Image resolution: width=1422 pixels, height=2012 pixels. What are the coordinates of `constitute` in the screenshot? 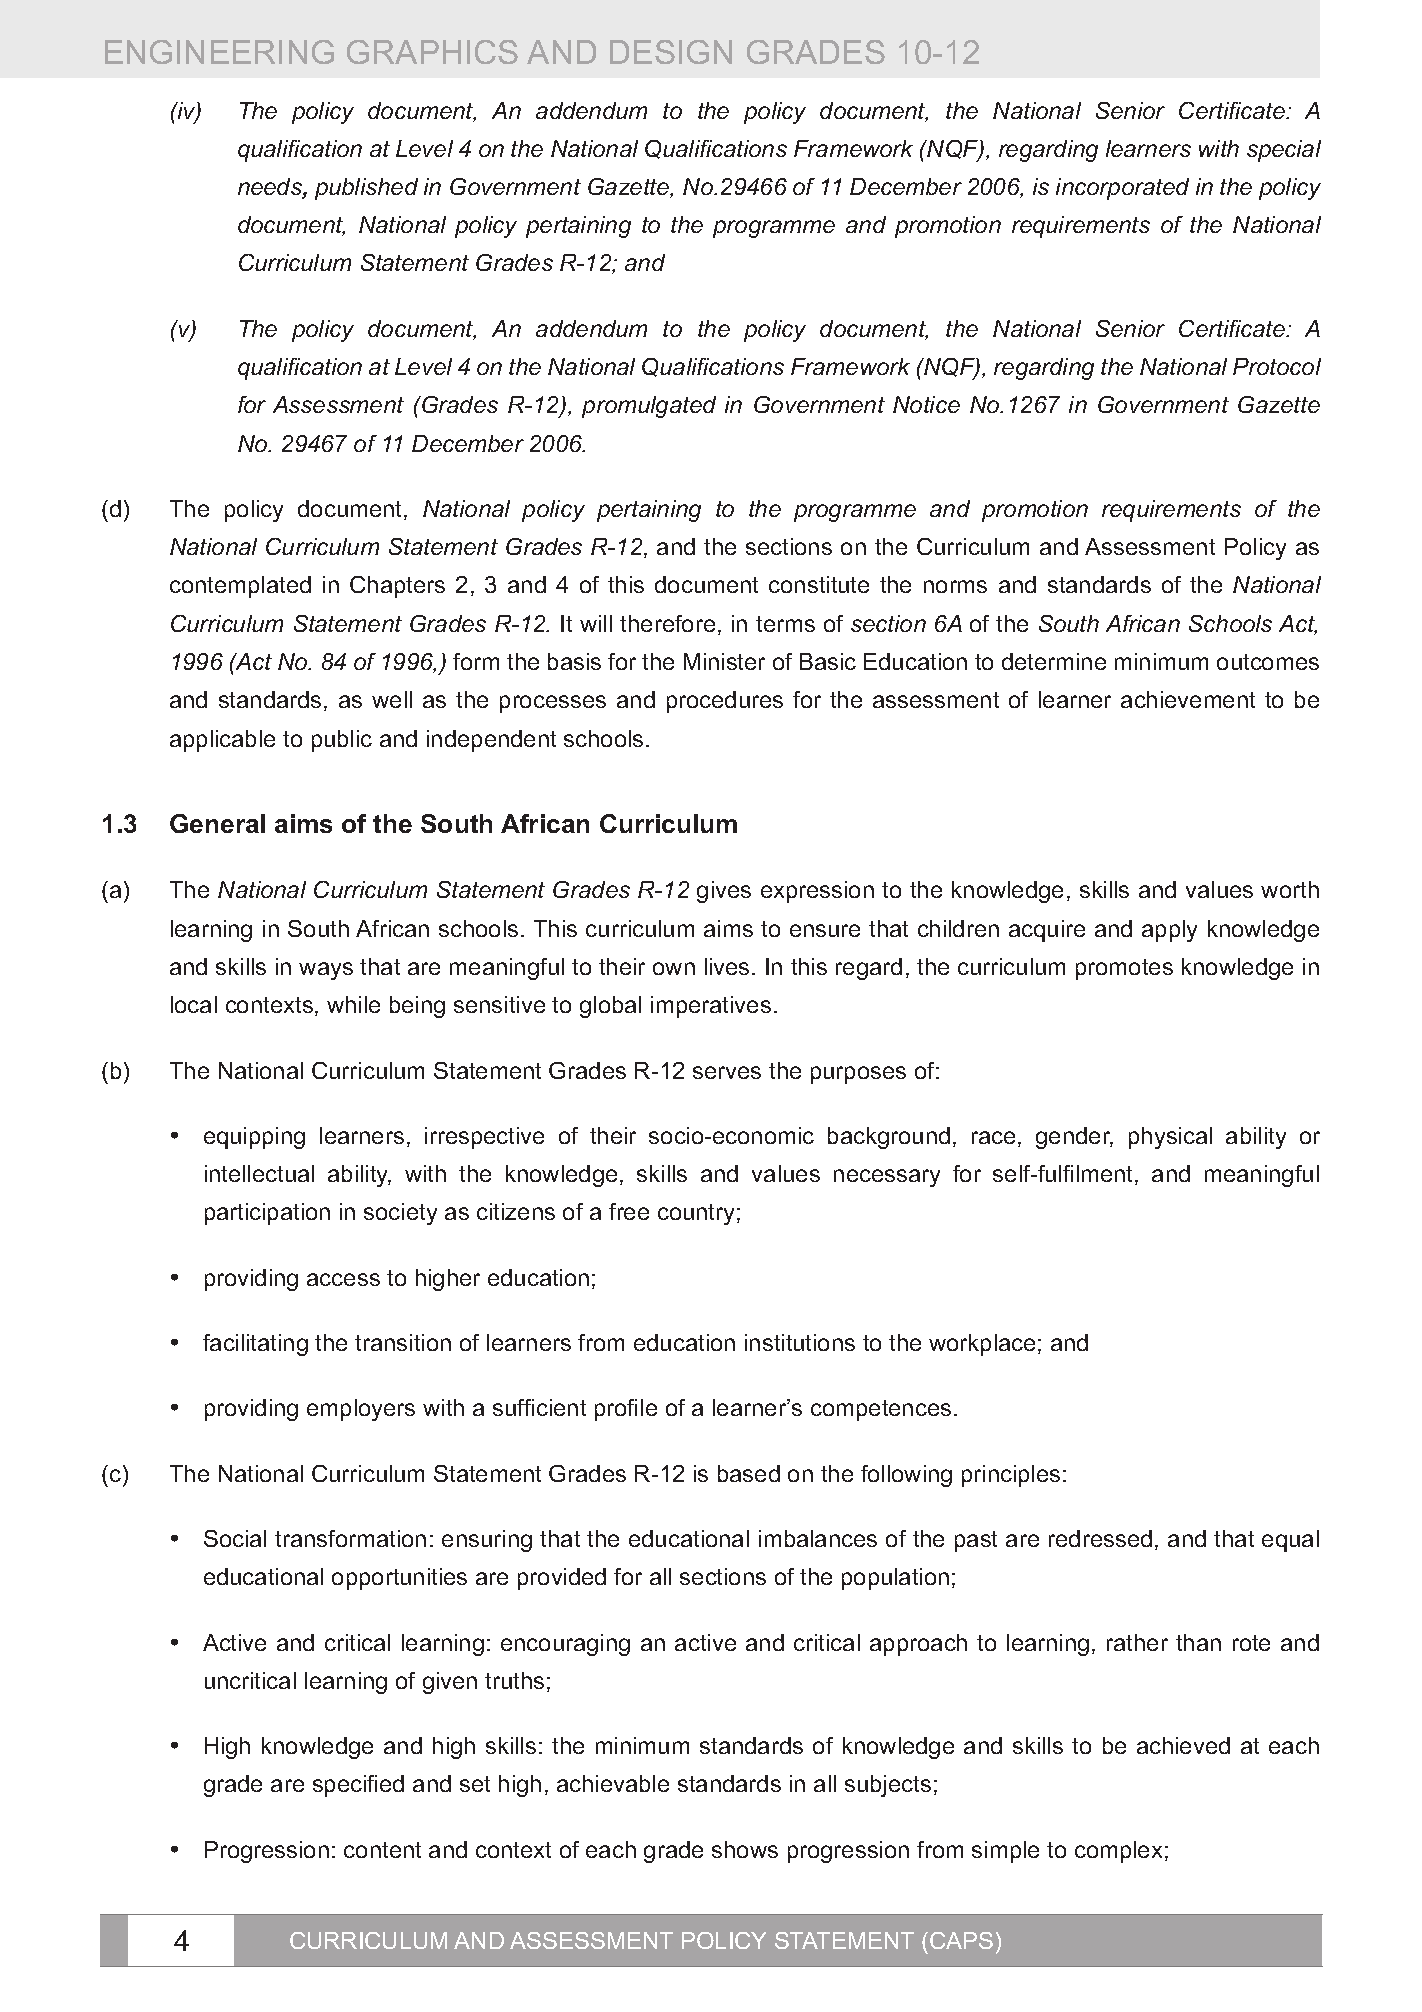 It's located at (819, 584).
